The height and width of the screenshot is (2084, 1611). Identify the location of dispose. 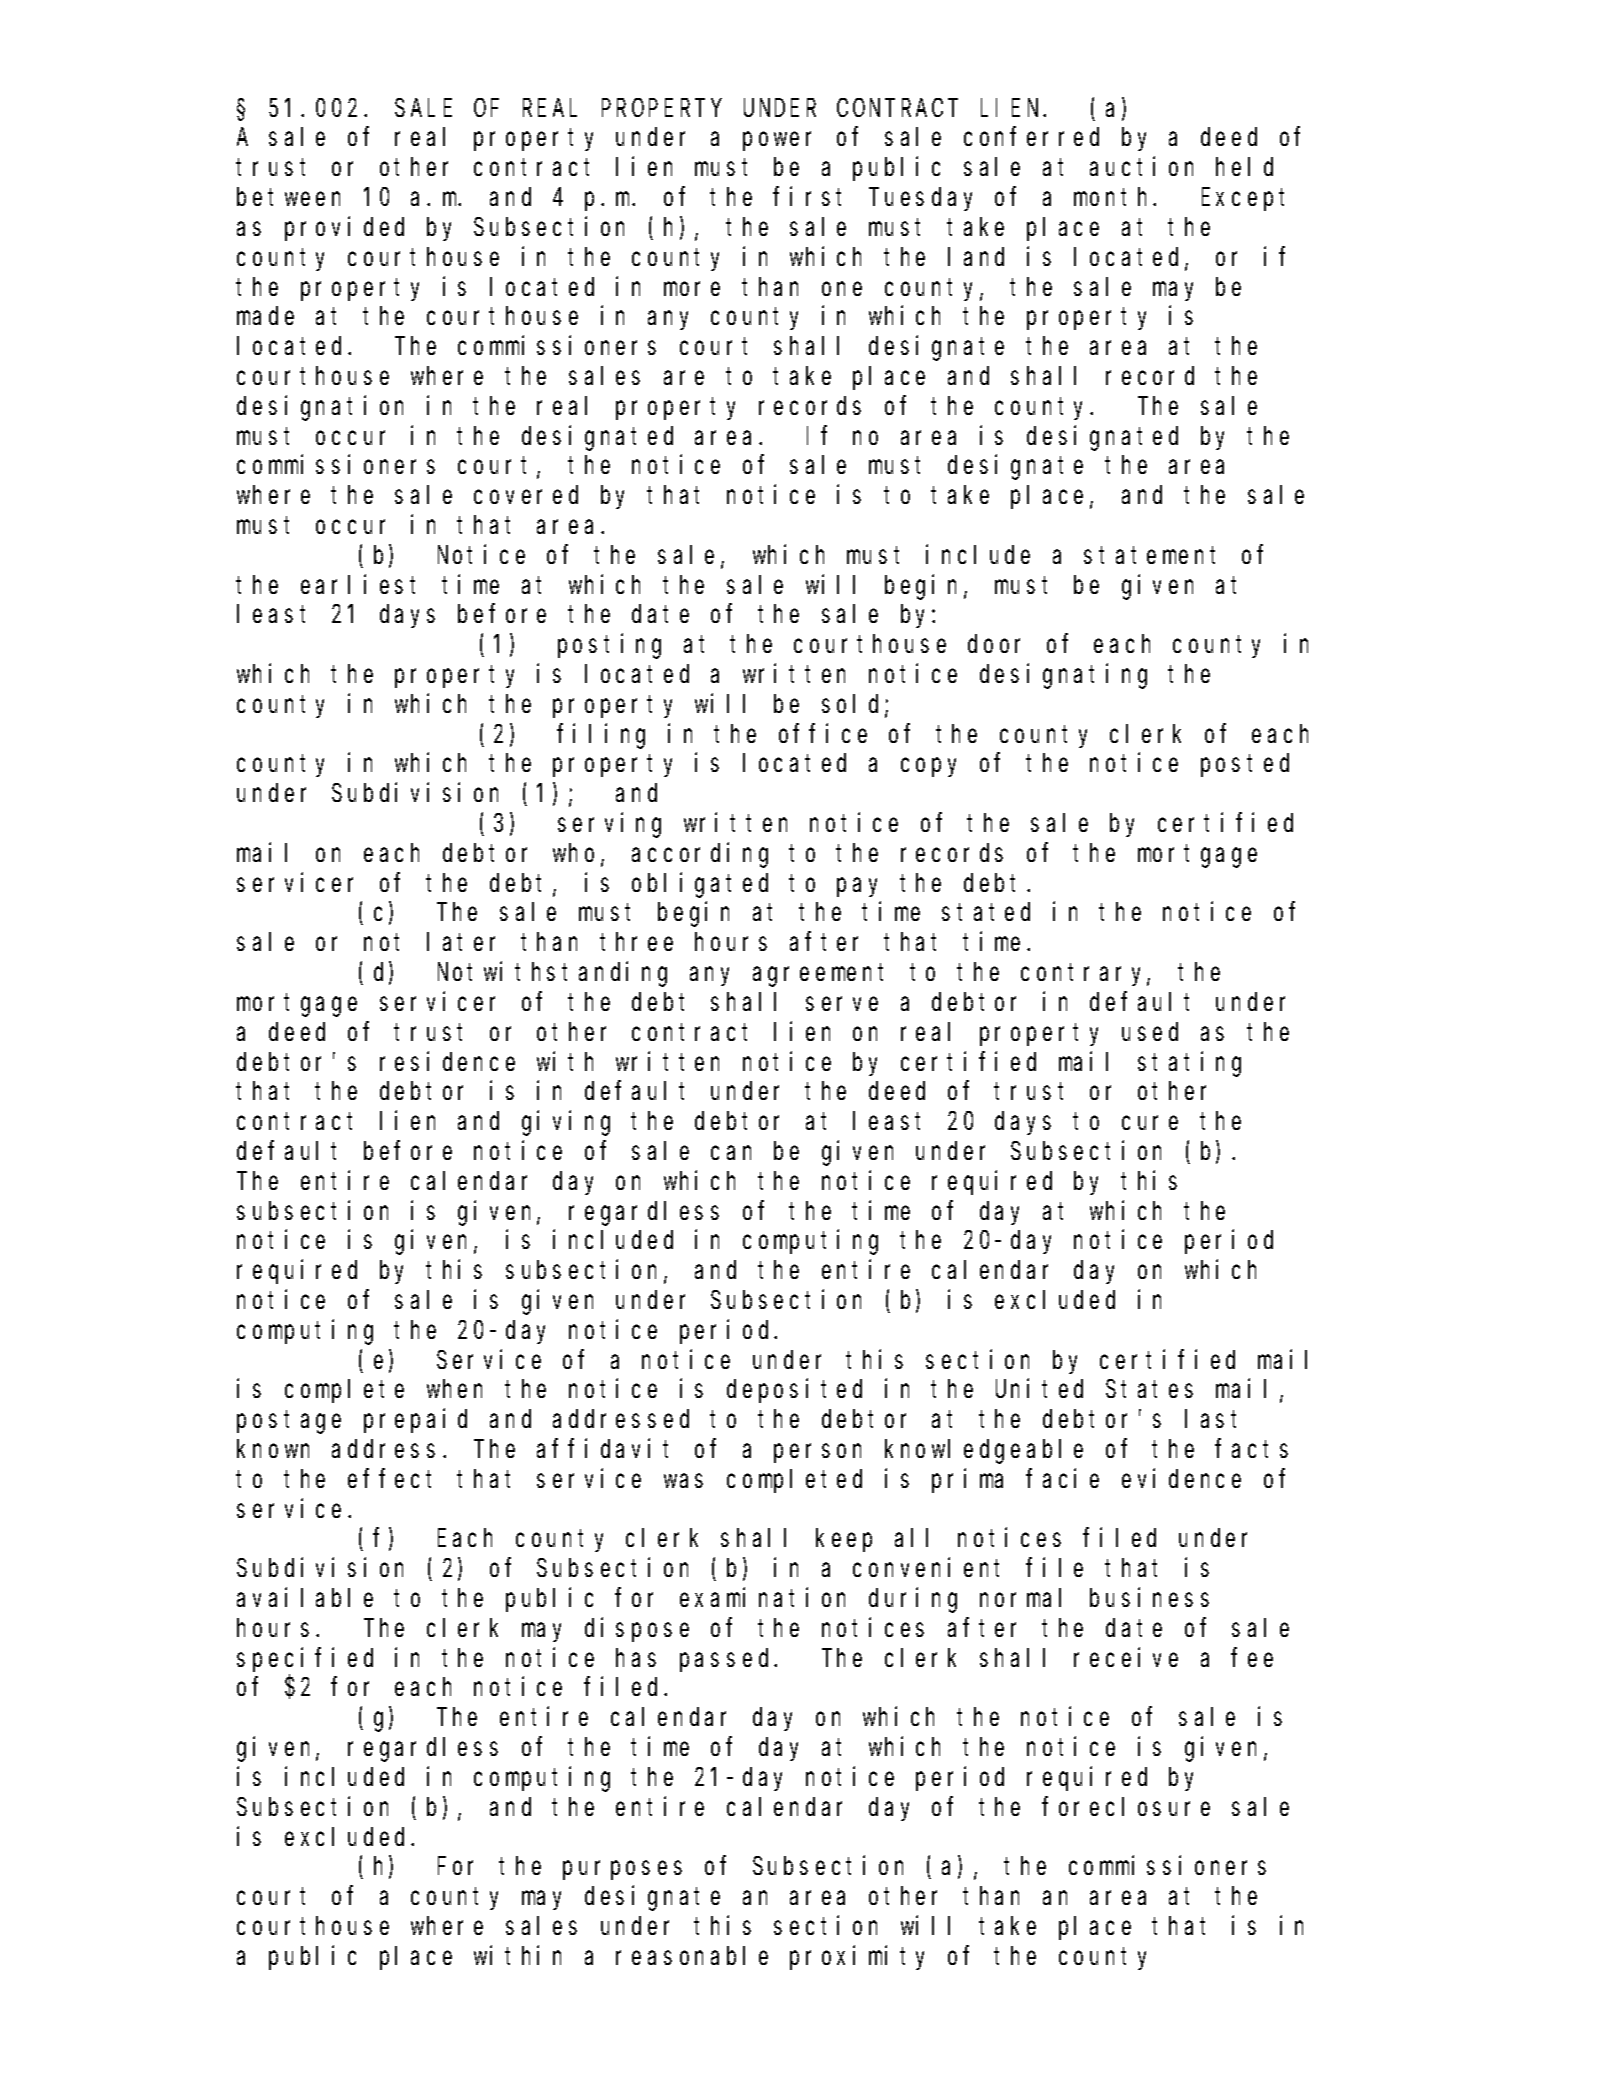
(637, 1630).
